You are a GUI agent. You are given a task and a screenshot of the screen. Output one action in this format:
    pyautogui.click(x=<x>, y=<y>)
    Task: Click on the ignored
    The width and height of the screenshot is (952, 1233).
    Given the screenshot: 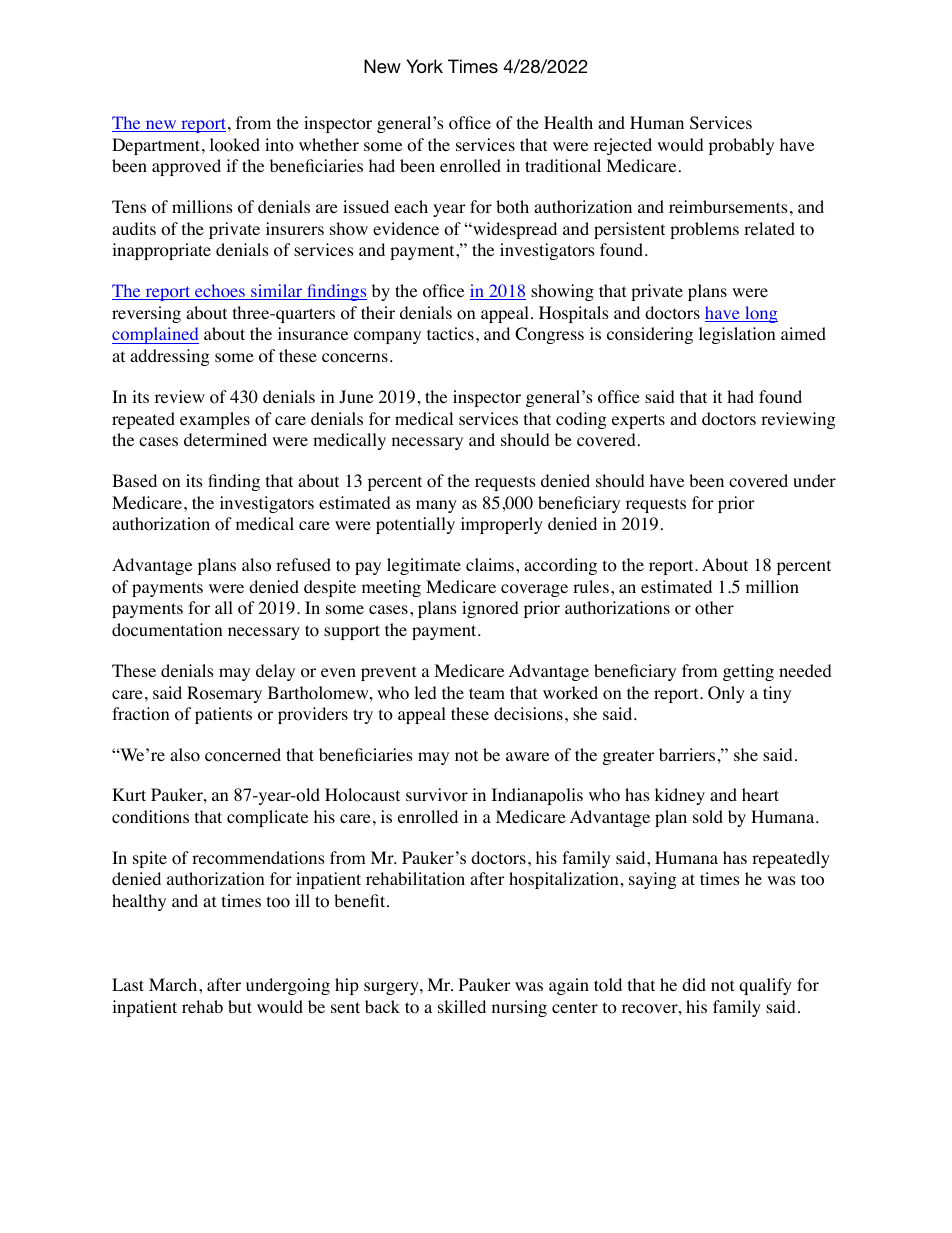 What is the action you would take?
    pyautogui.click(x=490, y=609)
